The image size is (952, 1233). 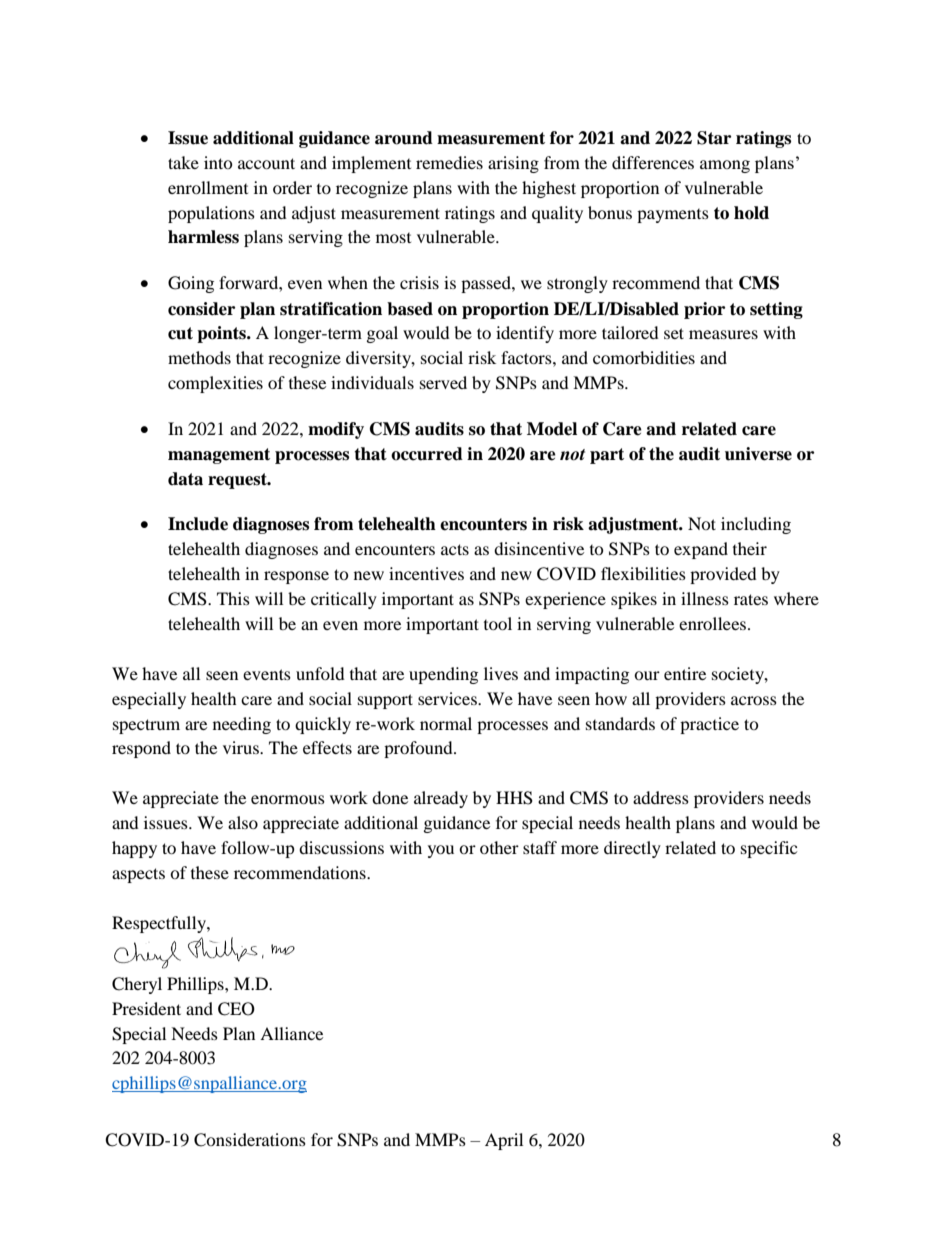 I want to click on among, so click(x=725, y=166).
